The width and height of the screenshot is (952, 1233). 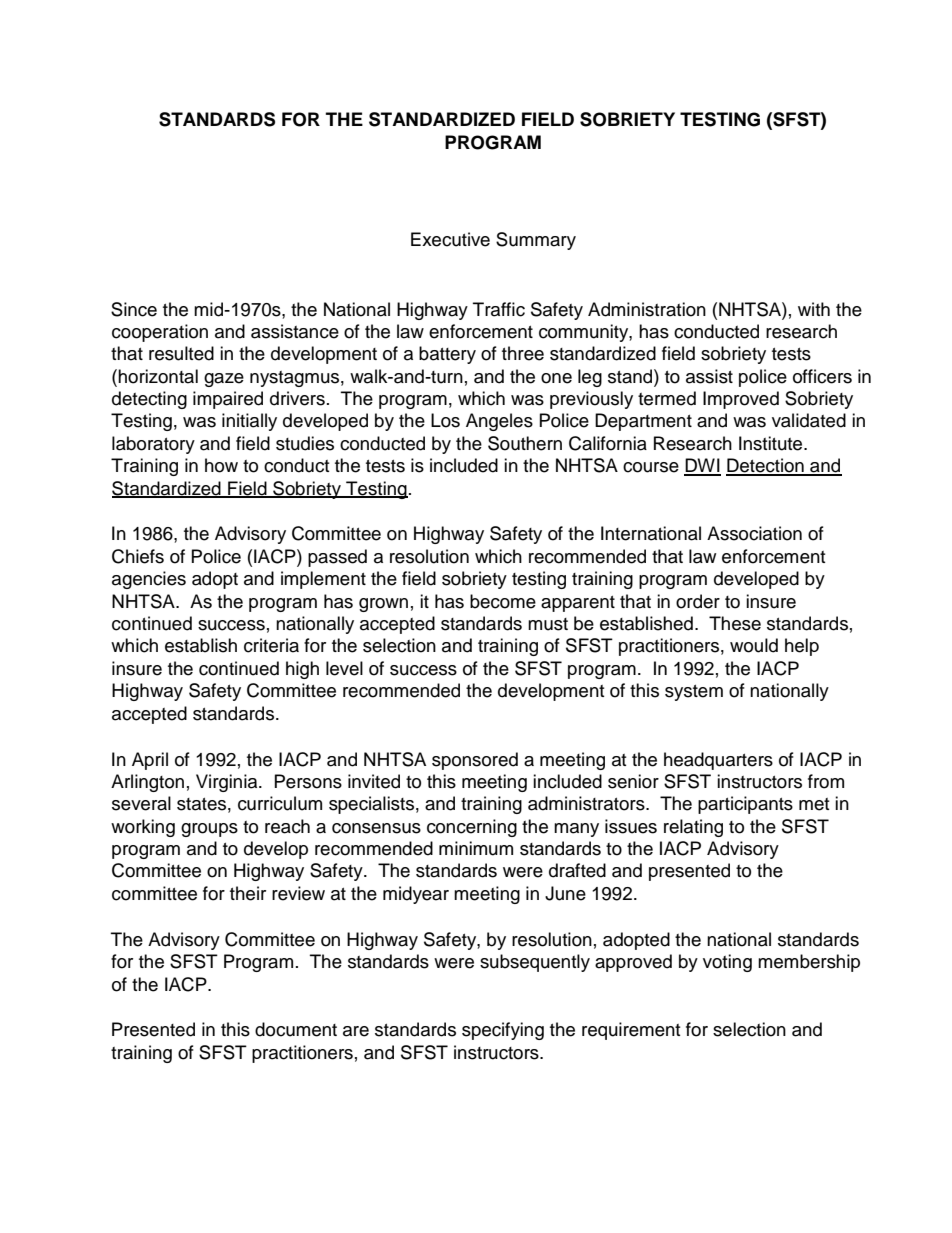 What do you see at coordinates (296, 1029) in the screenshot?
I see `document` at bounding box center [296, 1029].
